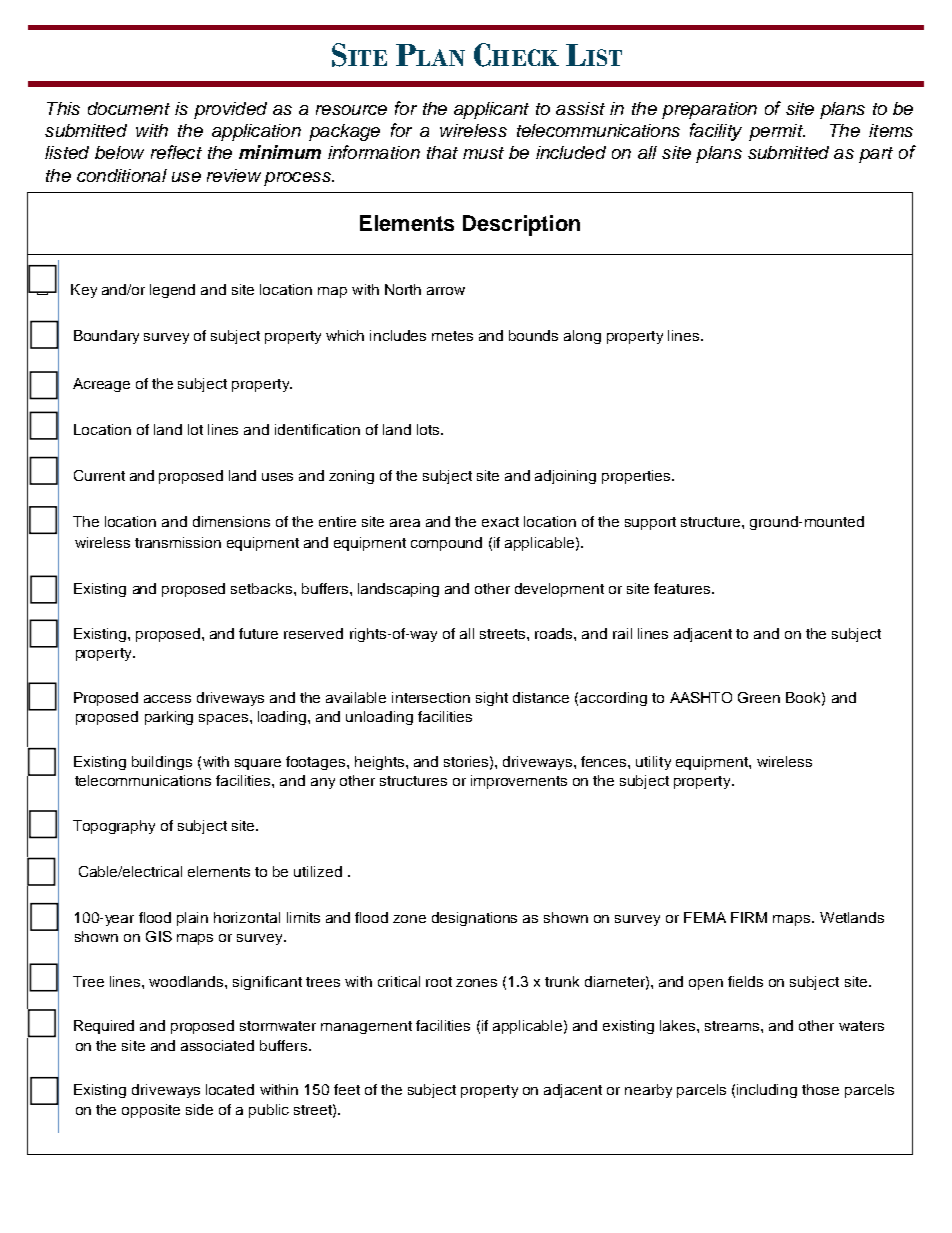  Describe the element at coordinates (199, 1109) in the screenshot. I see `side` at that location.
